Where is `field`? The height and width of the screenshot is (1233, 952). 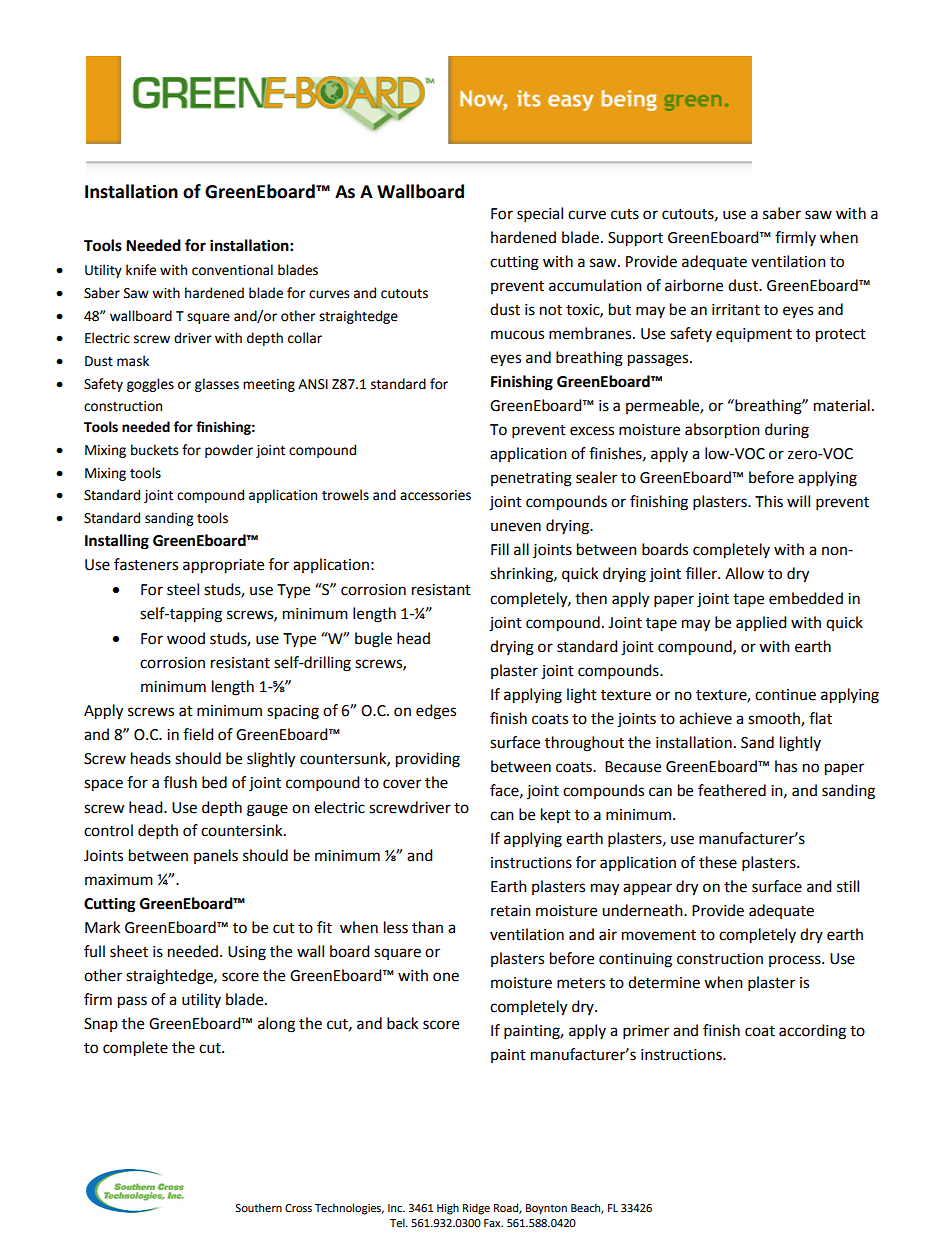 field is located at coordinates (198, 734).
